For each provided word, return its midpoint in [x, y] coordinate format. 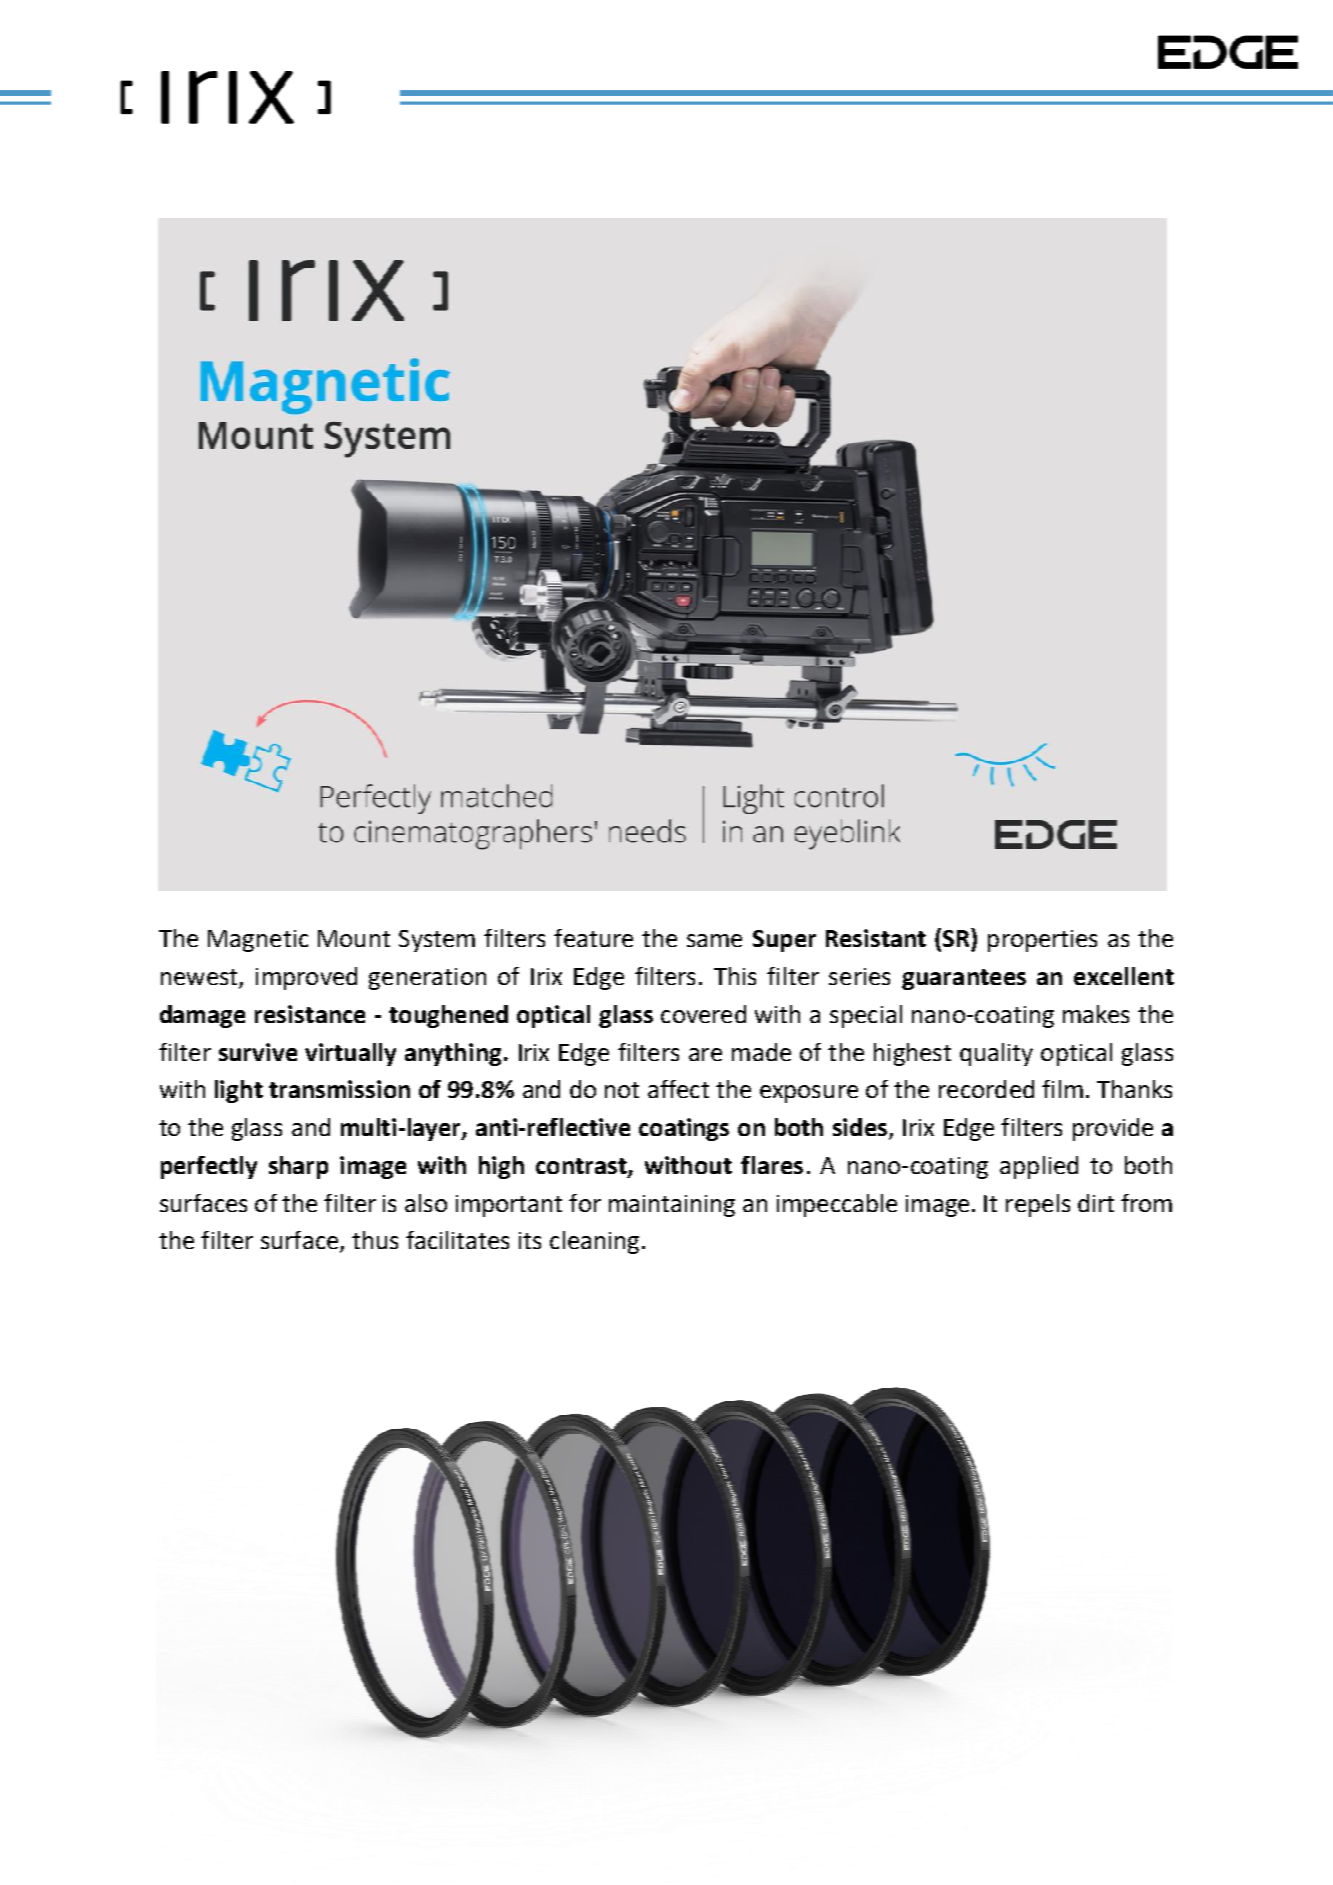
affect [678, 1089]
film [1062, 1089]
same [714, 940]
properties [1042, 941]
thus [375, 1240]
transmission [339, 1089]
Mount [354, 938]
